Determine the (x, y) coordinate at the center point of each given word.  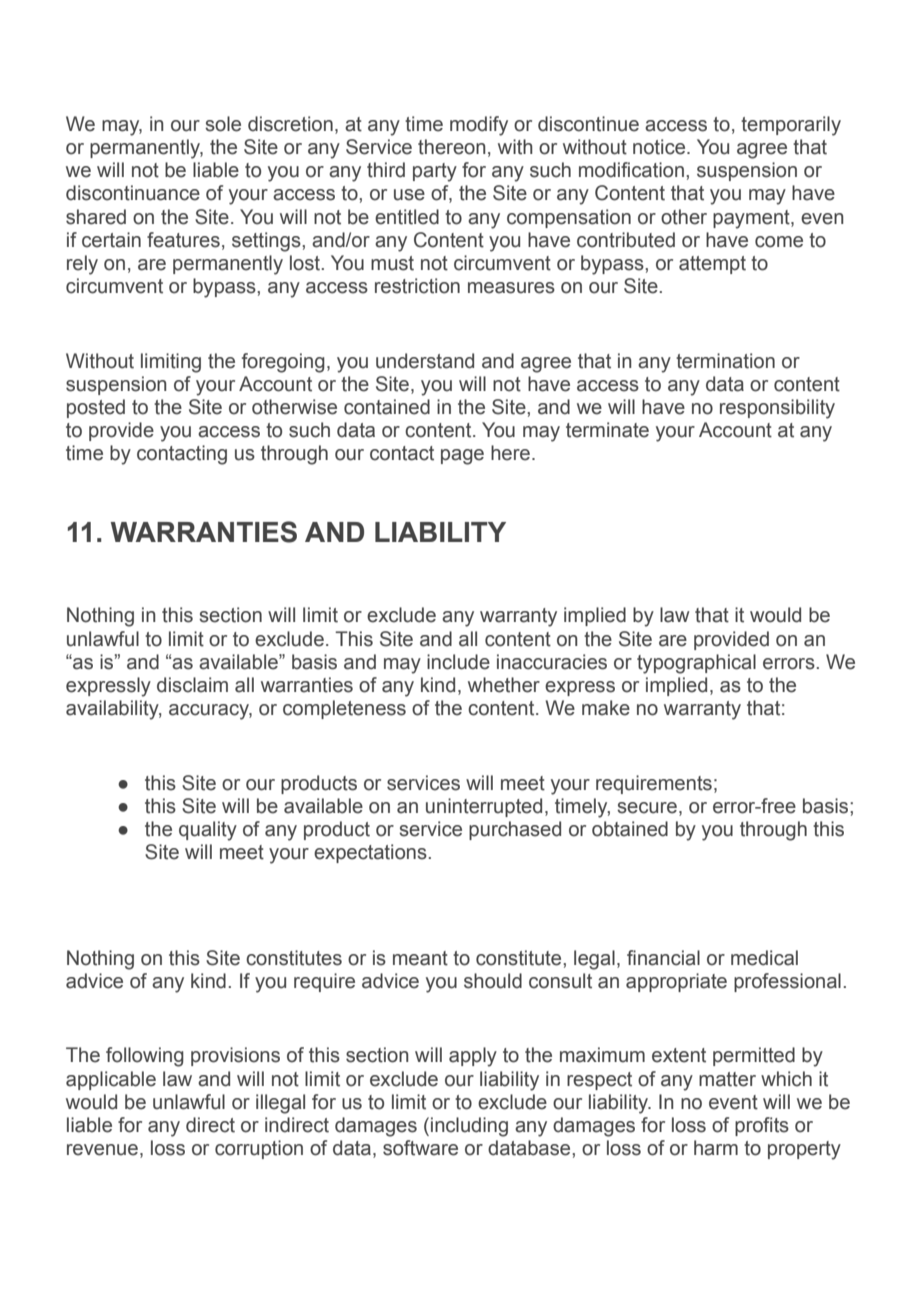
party (435, 172)
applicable (111, 1080)
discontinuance (133, 193)
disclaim (192, 685)
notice (660, 147)
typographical (696, 664)
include (458, 662)
